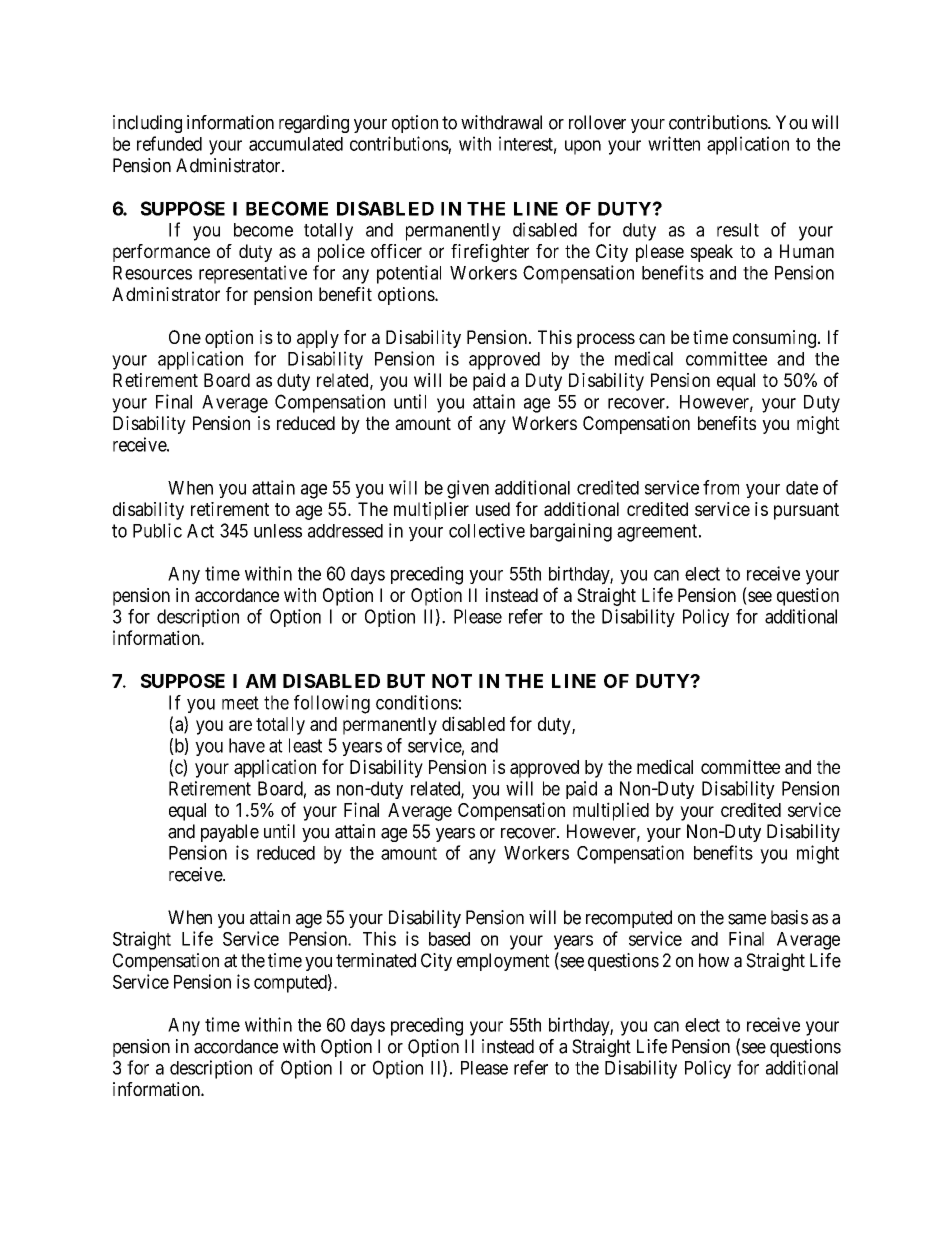 Image resolution: width=952 pixels, height=1233 pixels. Describe the element at coordinates (721, 487) in the page. I see `from` at that location.
